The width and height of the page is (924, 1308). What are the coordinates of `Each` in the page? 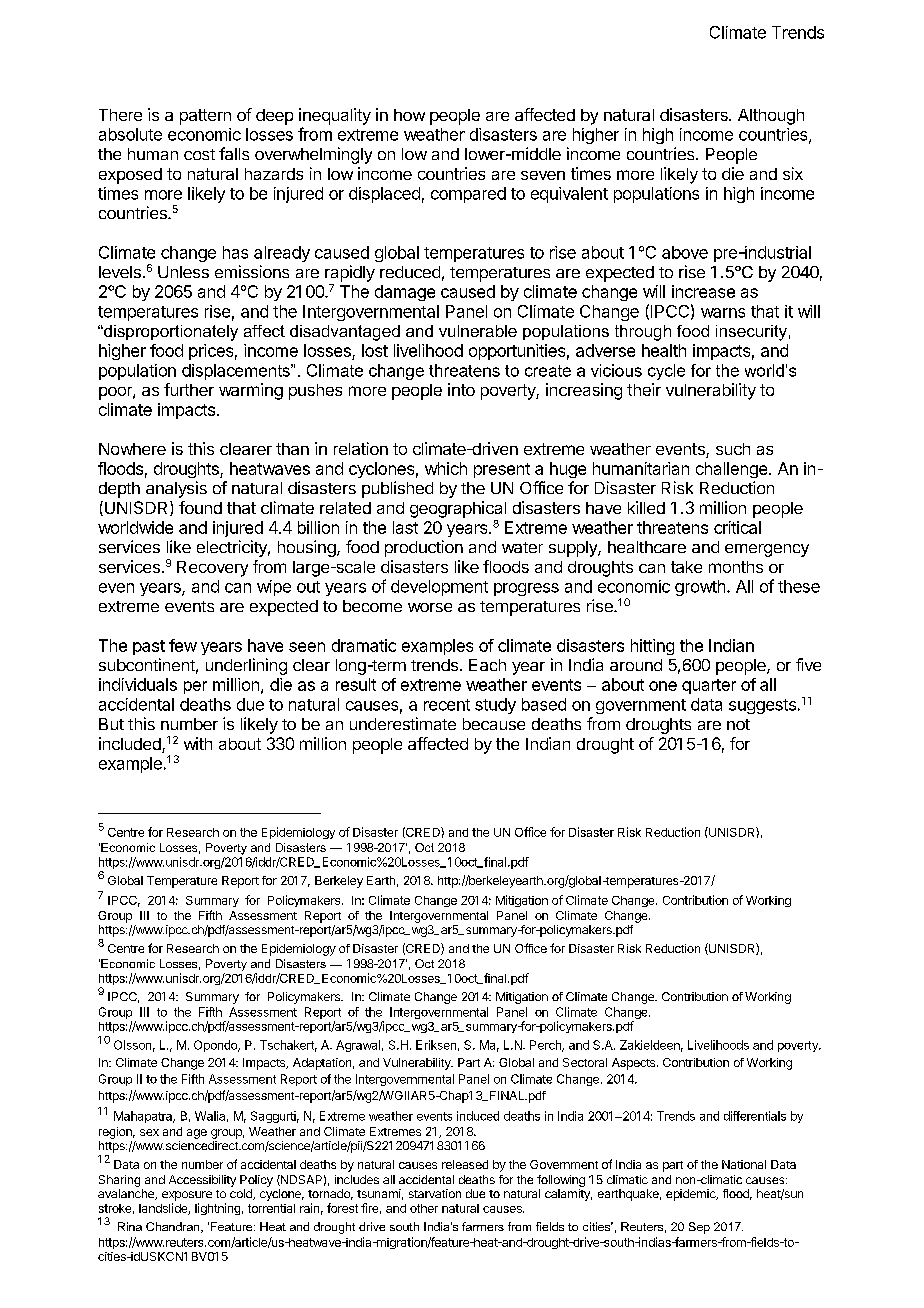 It's located at (487, 665).
